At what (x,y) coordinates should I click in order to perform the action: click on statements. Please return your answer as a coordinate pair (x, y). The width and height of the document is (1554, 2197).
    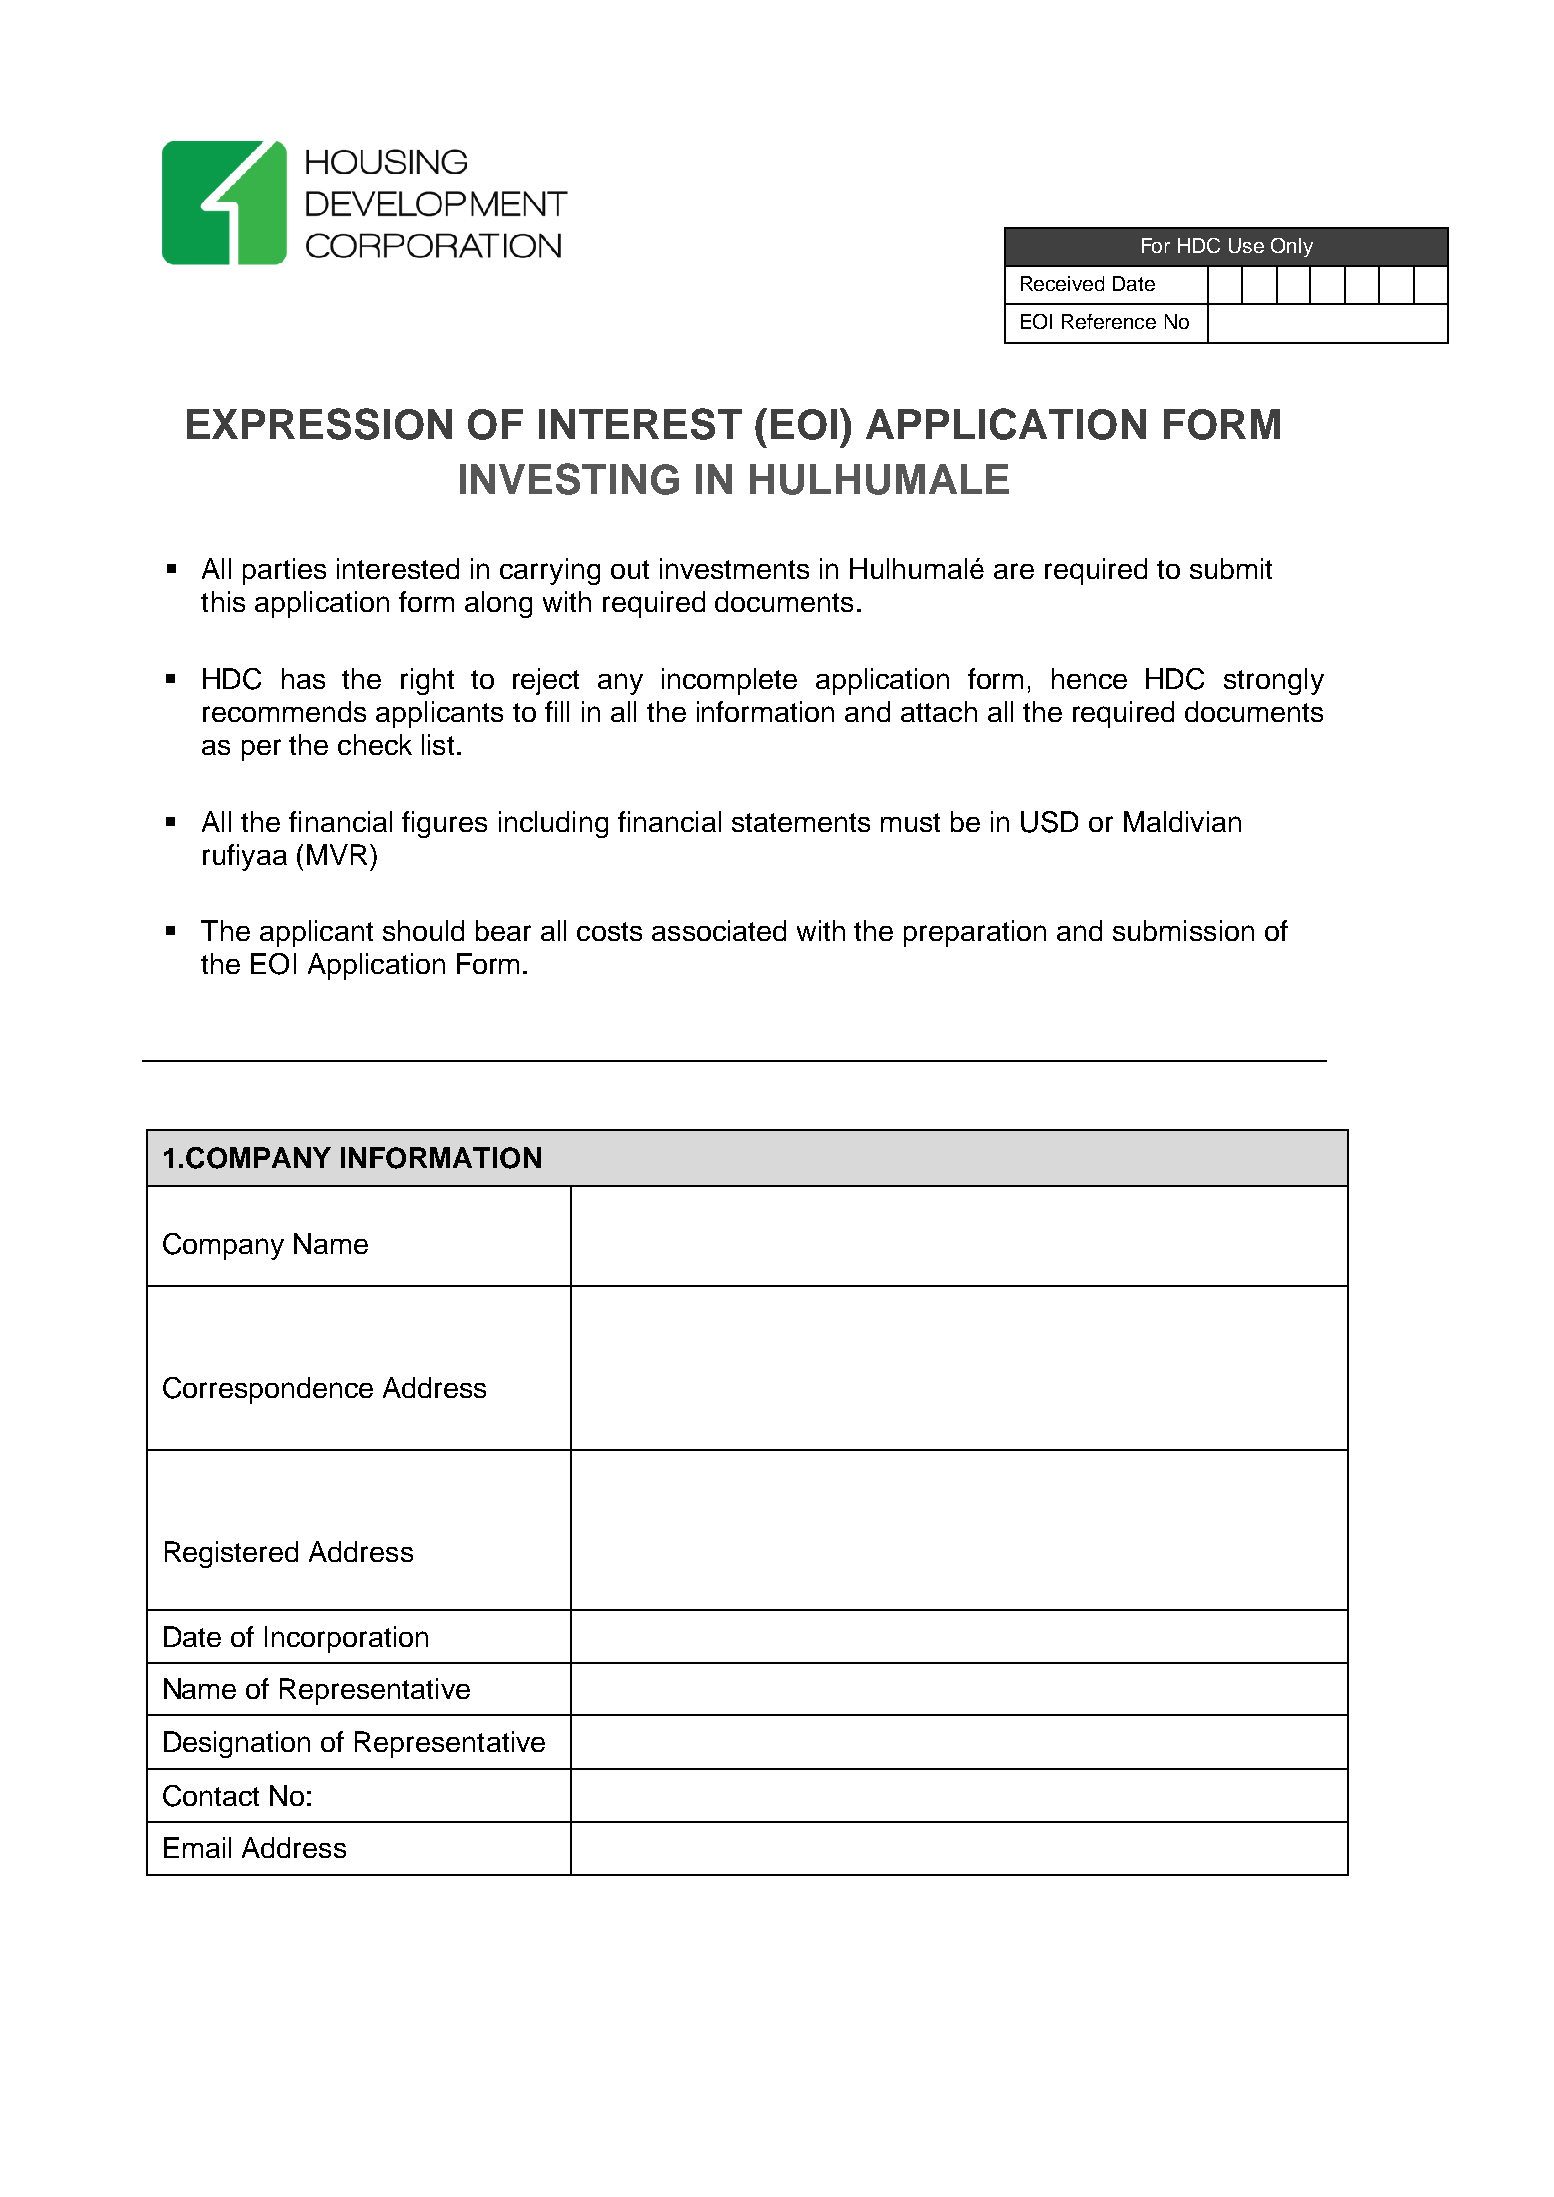
    Looking at the image, I should click on (801, 822).
